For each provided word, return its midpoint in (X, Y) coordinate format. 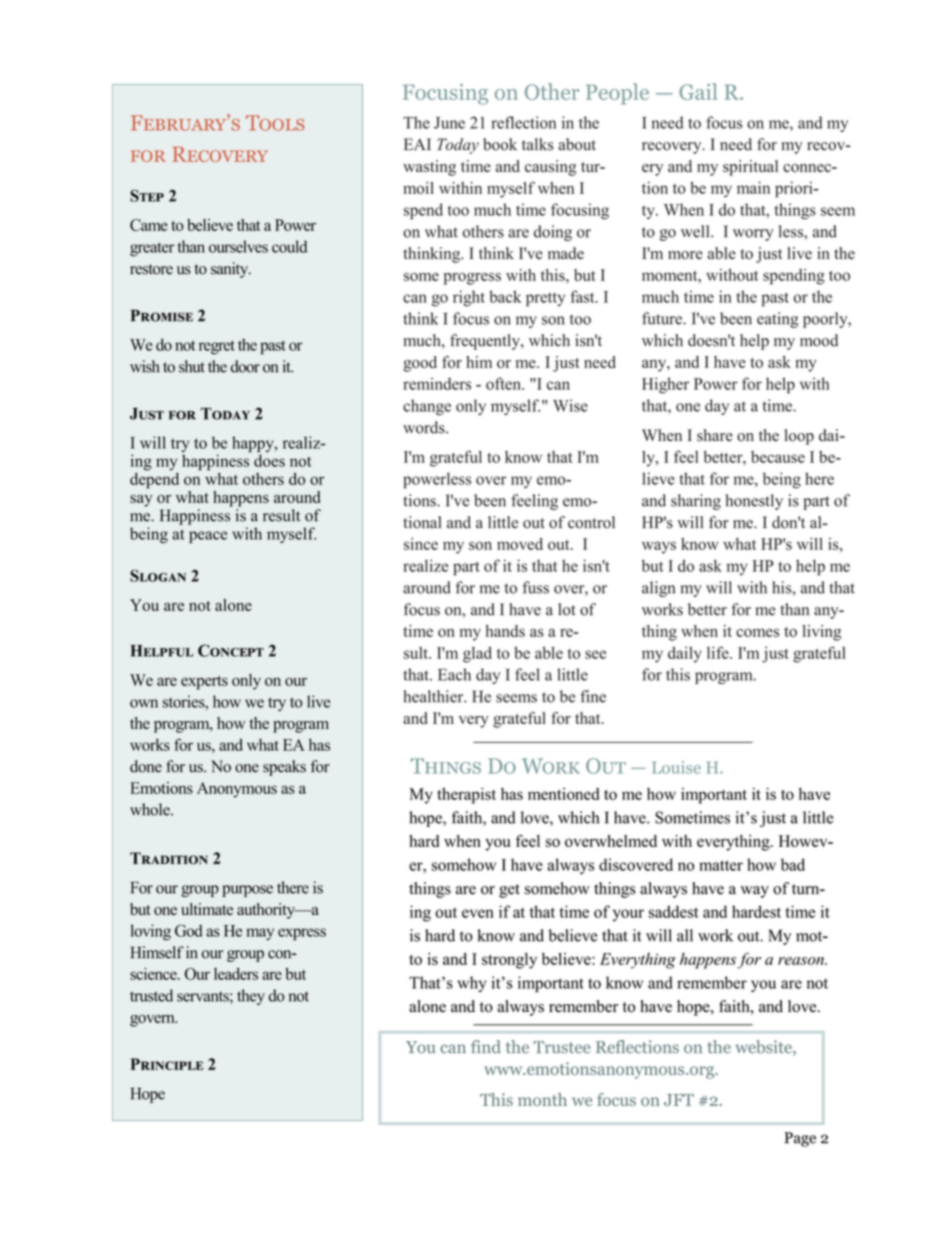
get (509, 891)
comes (757, 632)
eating (777, 320)
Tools (275, 123)
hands (505, 631)
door (245, 366)
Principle (166, 1064)
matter (721, 865)
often (504, 383)
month (542, 1099)
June (449, 123)
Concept (231, 650)
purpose (247, 891)
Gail (698, 91)
